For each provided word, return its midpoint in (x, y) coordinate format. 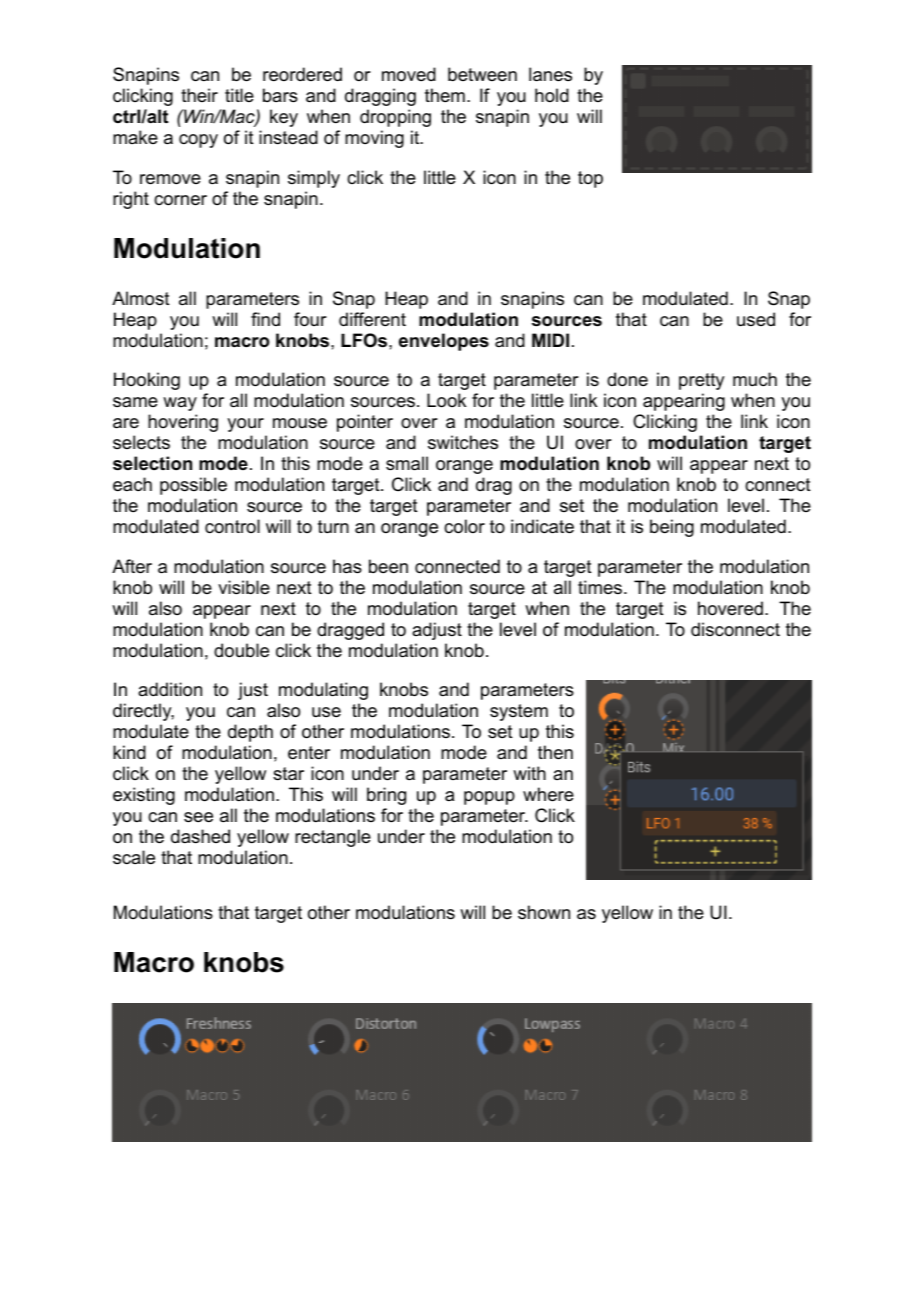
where (548, 794)
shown (544, 912)
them (445, 95)
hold (552, 95)
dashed (200, 836)
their (199, 95)
